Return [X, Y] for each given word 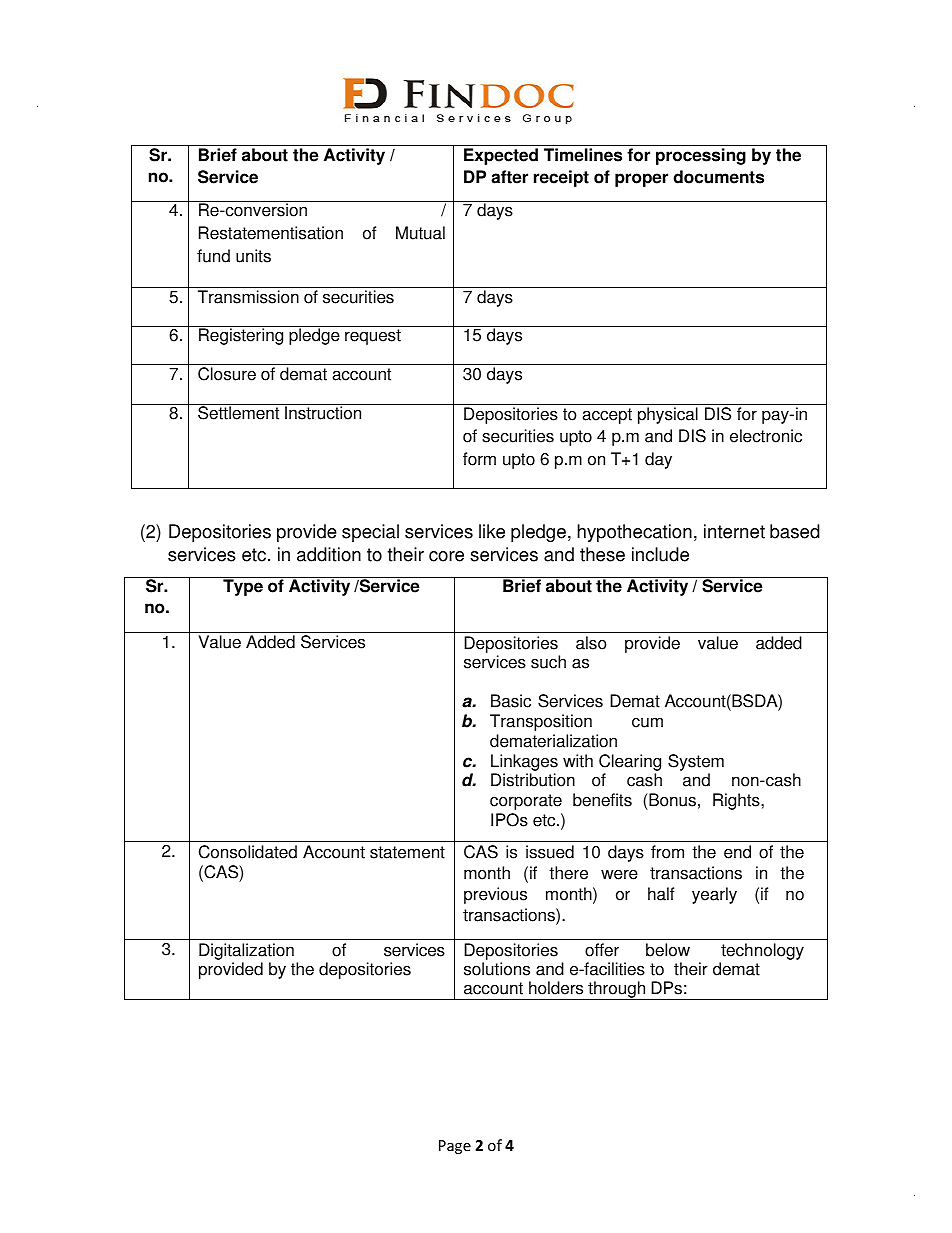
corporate [526, 802]
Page [455, 1147]
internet [734, 531]
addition [329, 554]
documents [718, 177]
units [253, 256]
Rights [737, 801]
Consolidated [248, 852]
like [492, 531]
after [509, 177]
